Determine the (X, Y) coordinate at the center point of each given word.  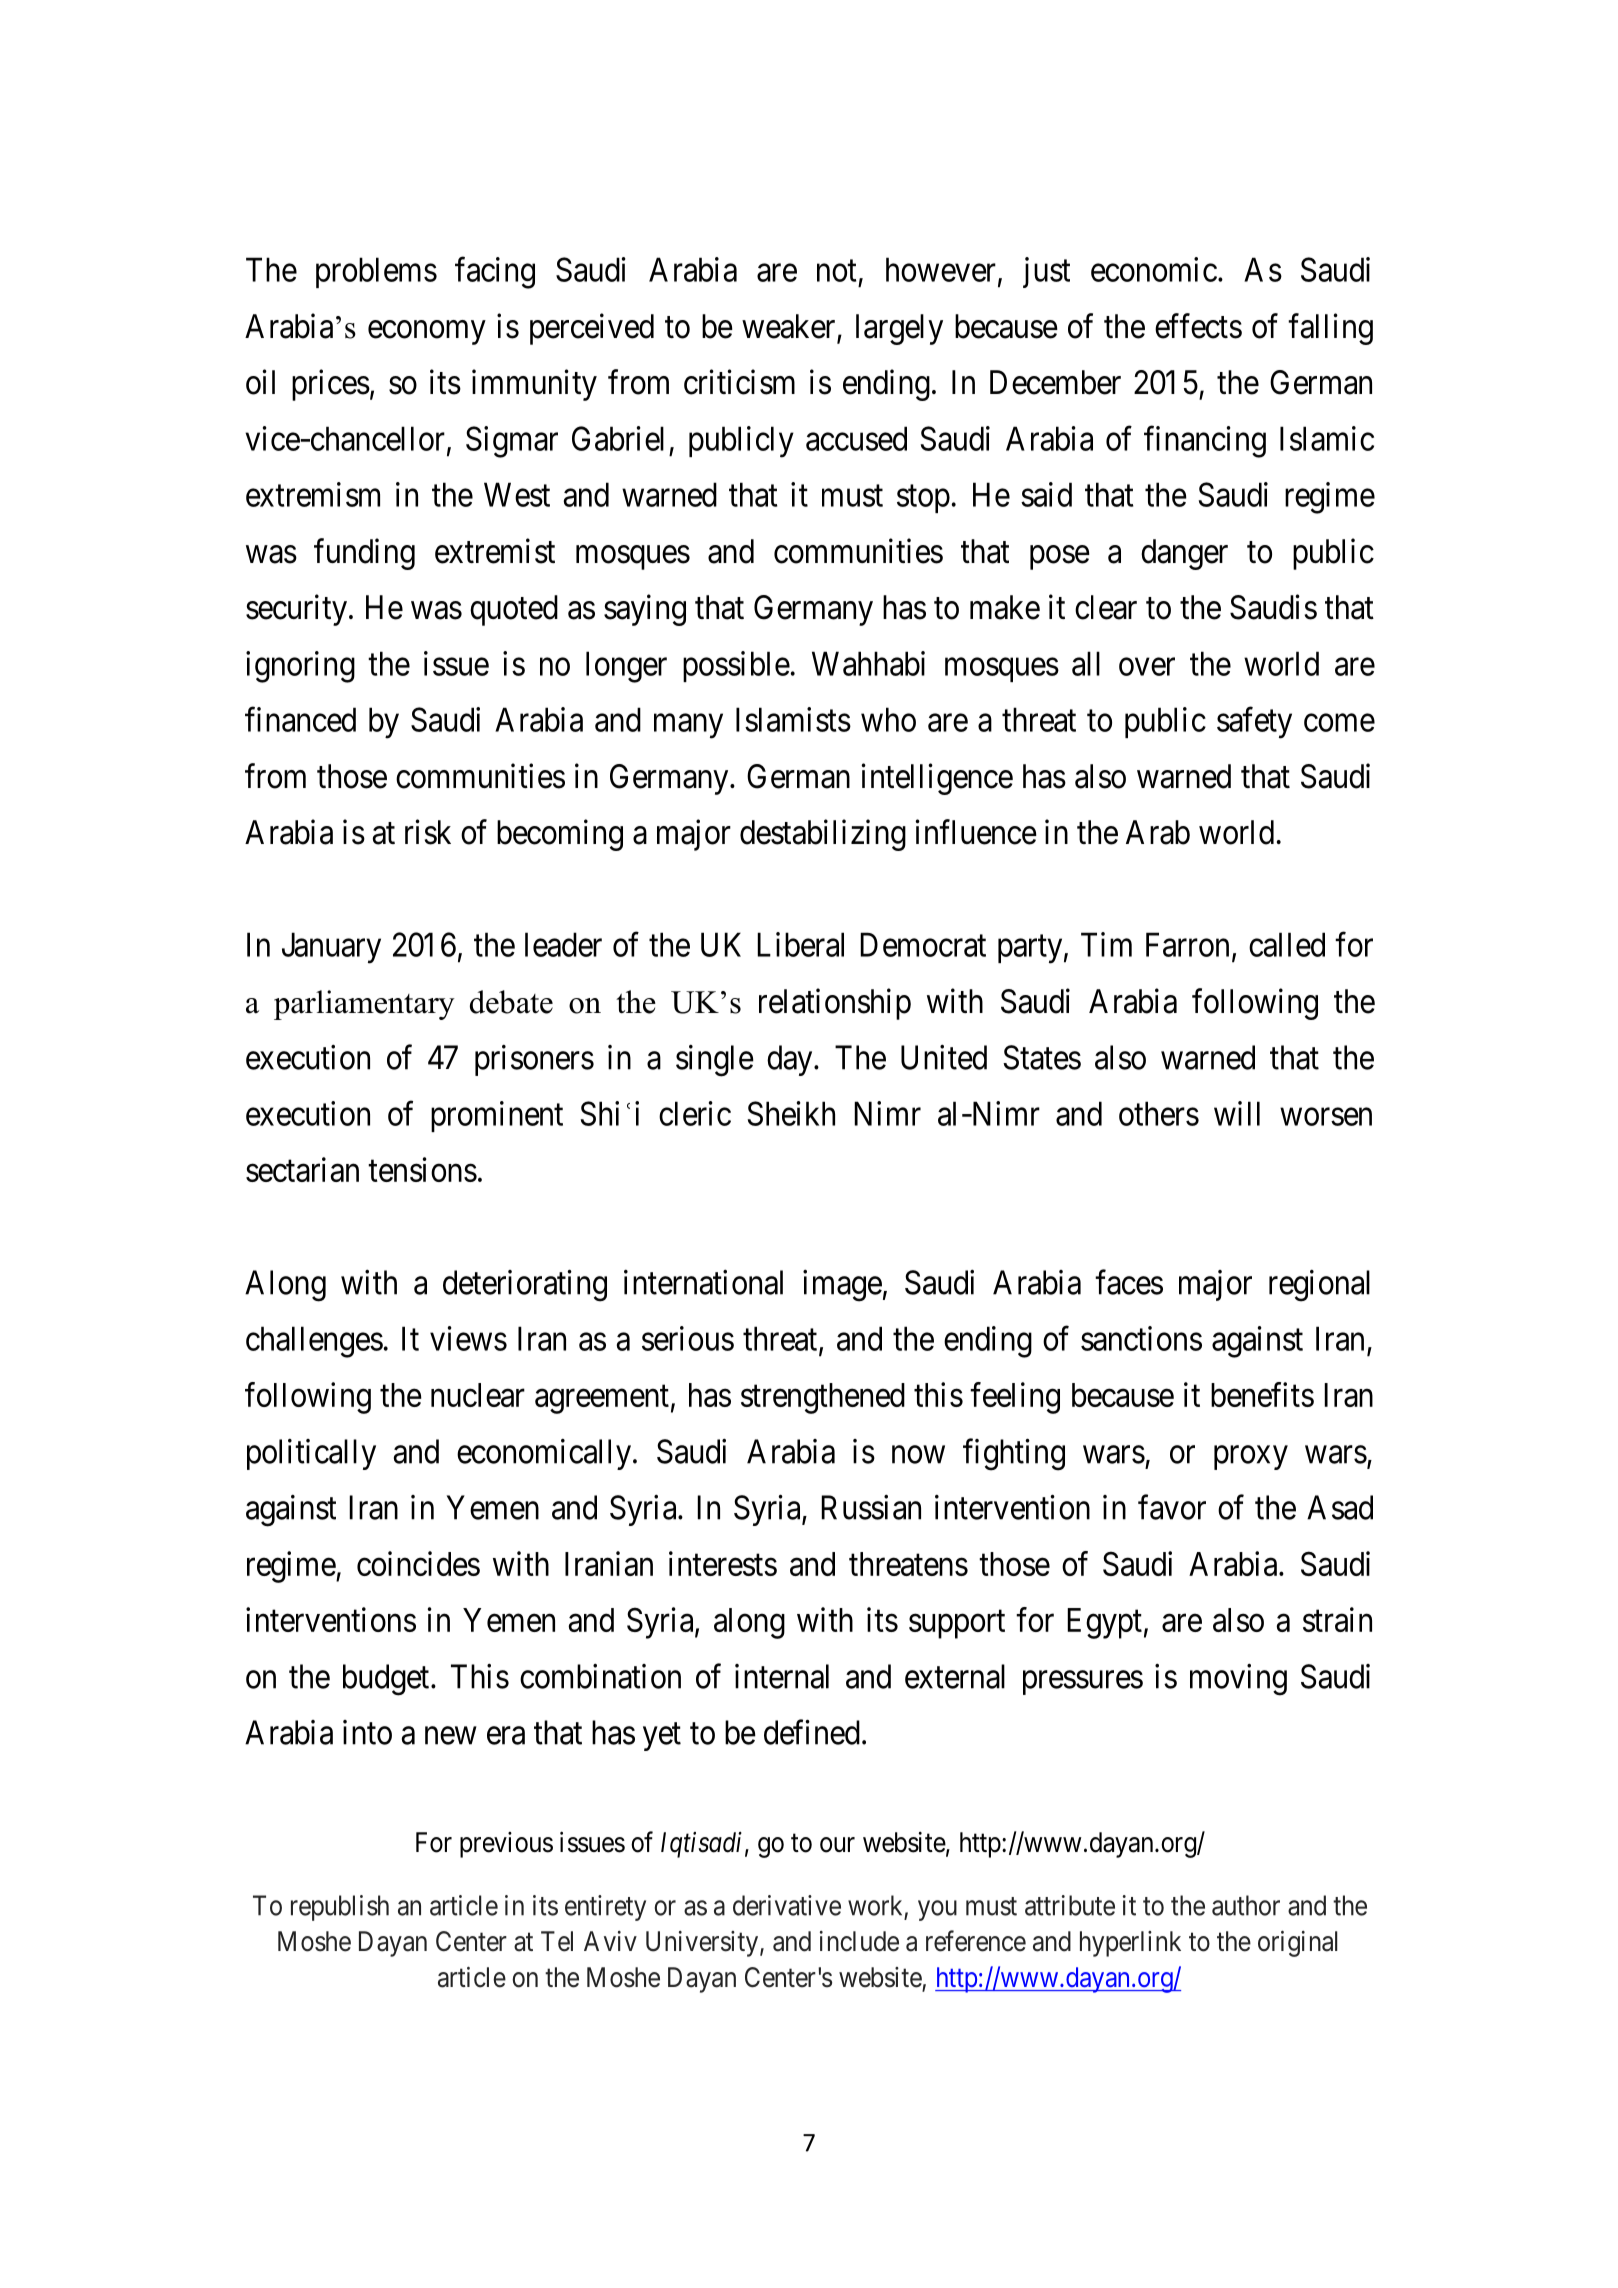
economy (427, 332)
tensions (422, 1169)
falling (1330, 329)
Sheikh (791, 1113)
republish (340, 1908)
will (1237, 1113)
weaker (790, 327)
